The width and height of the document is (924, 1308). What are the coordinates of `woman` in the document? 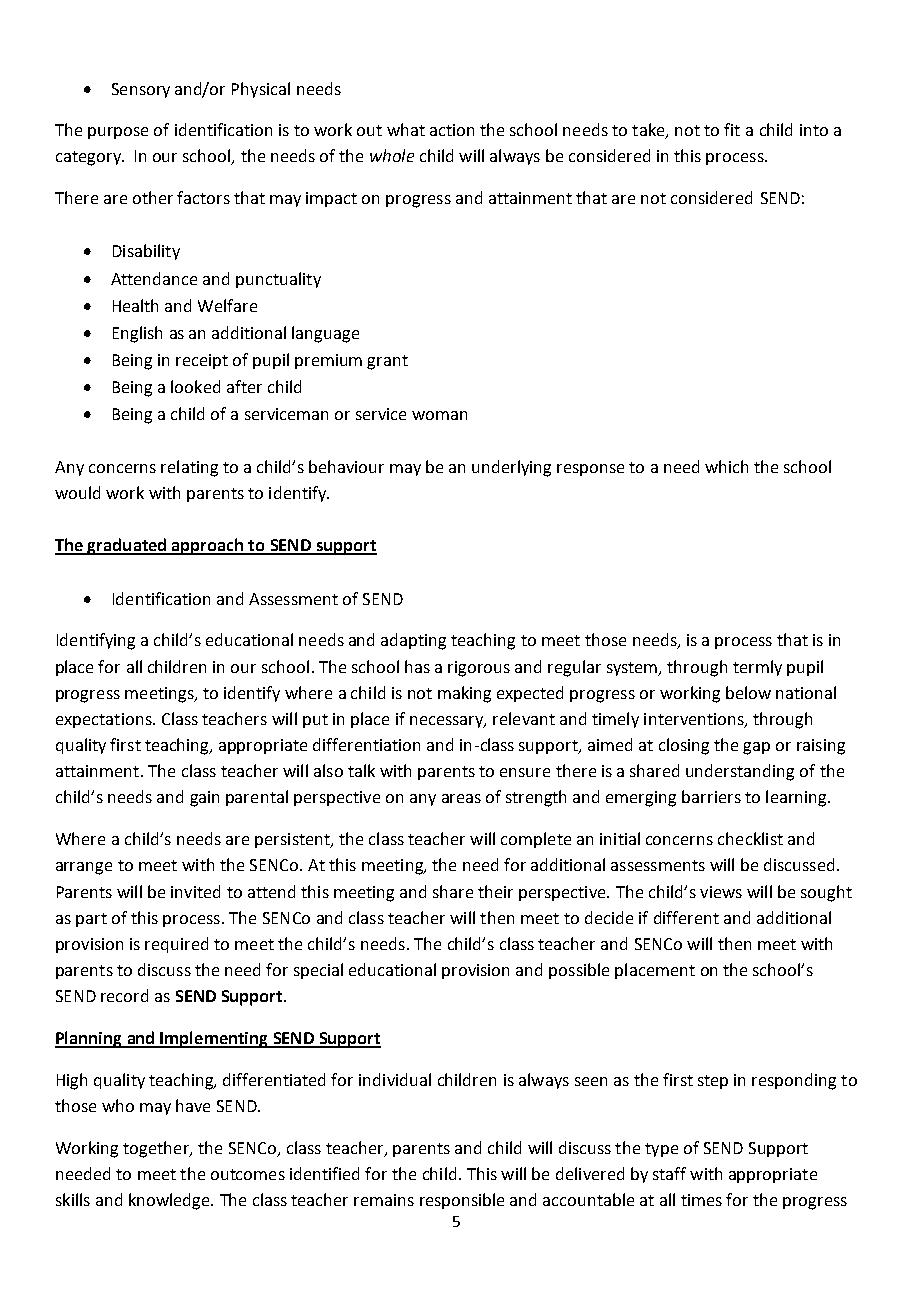 It's located at (439, 415).
